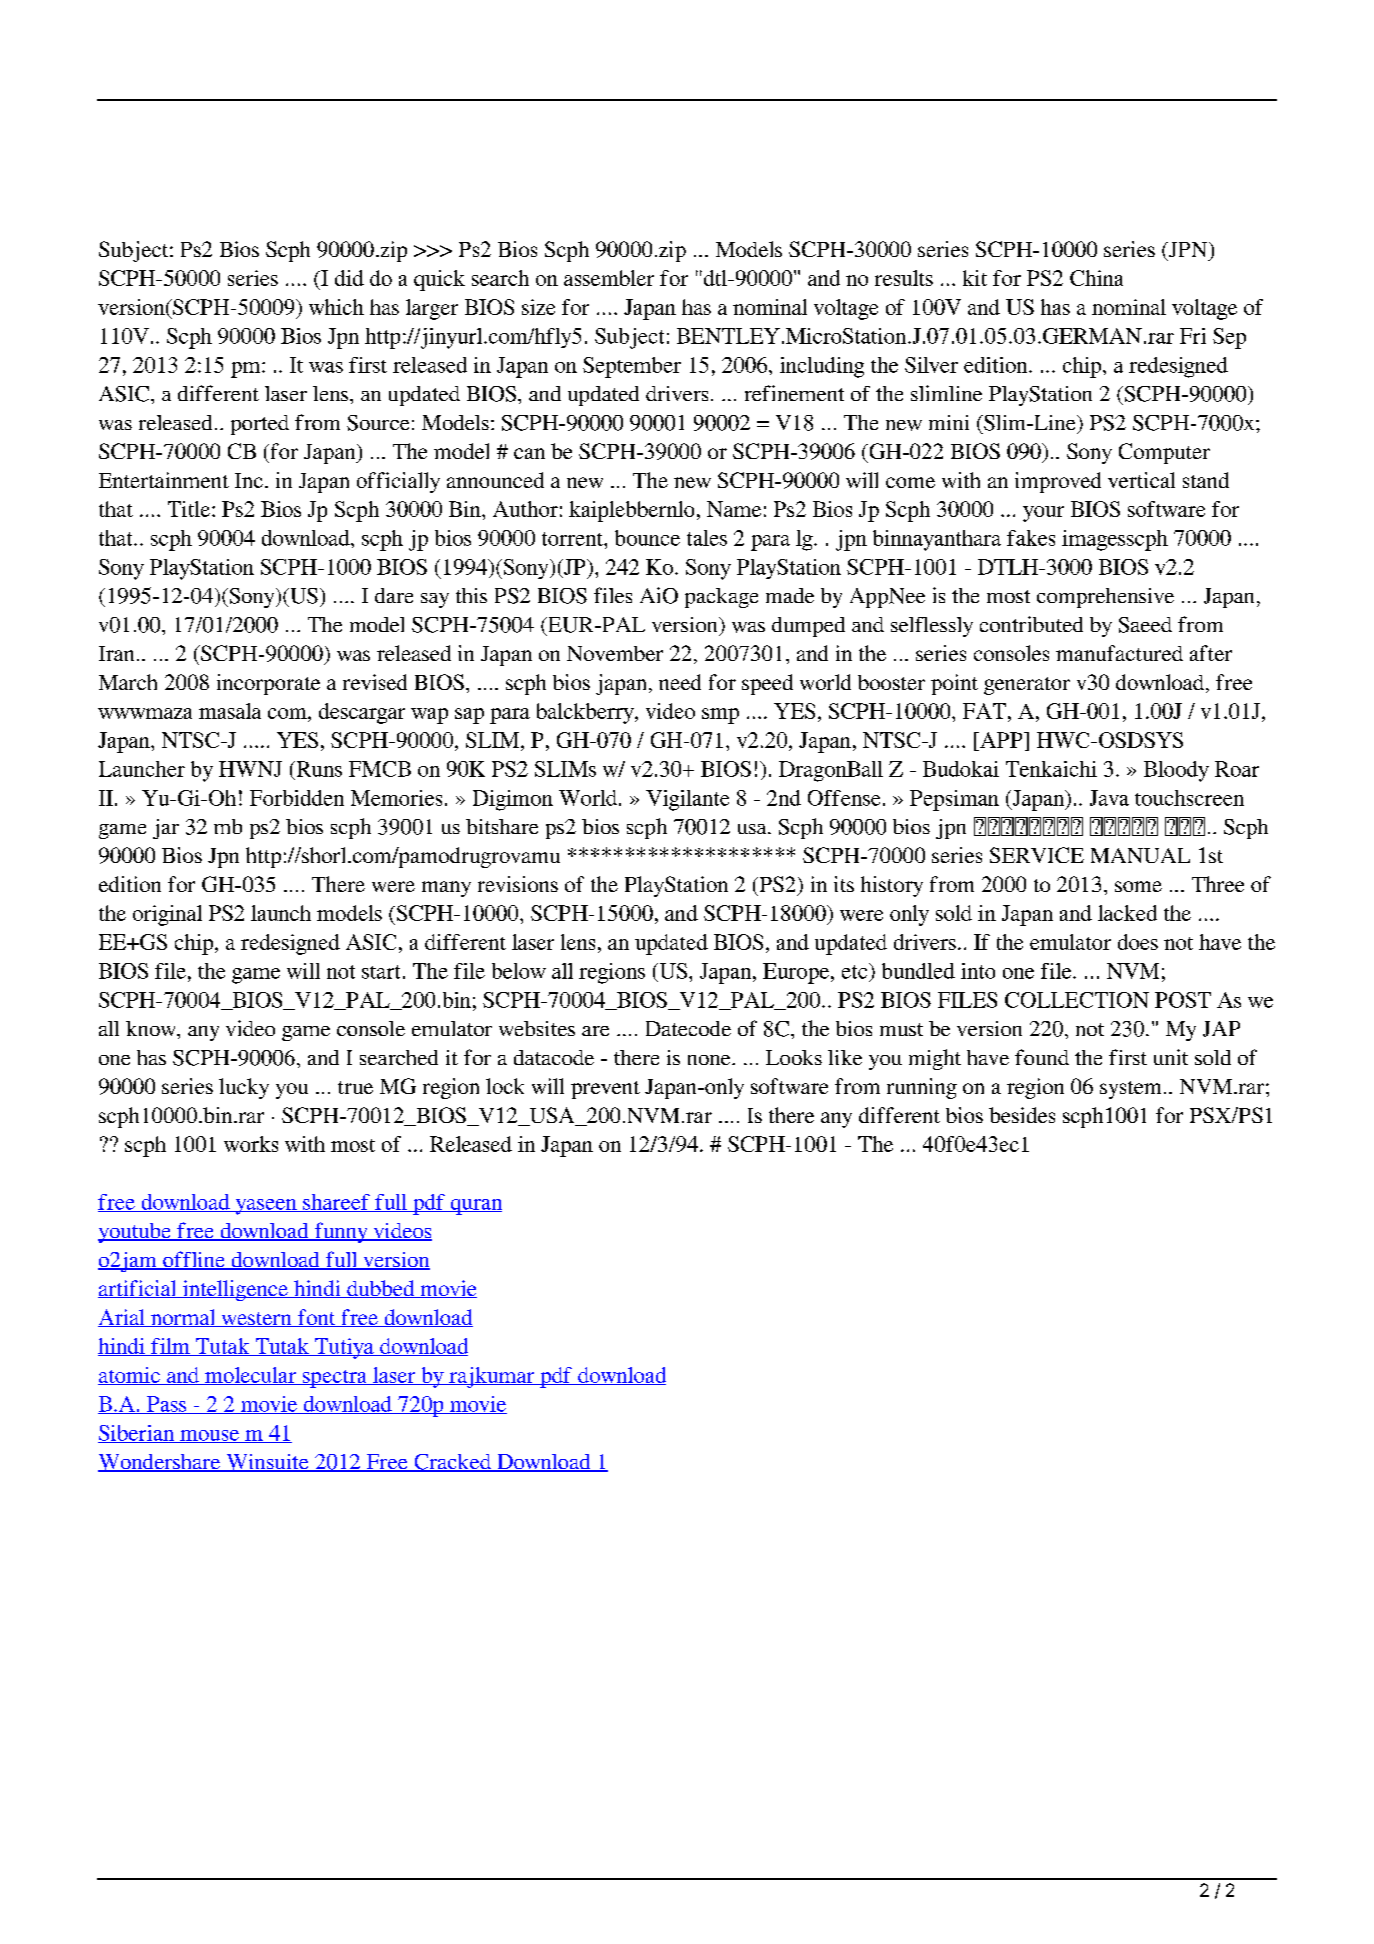  Describe the element at coordinates (209, 1436) in the image. I see `mouse` at that location.
